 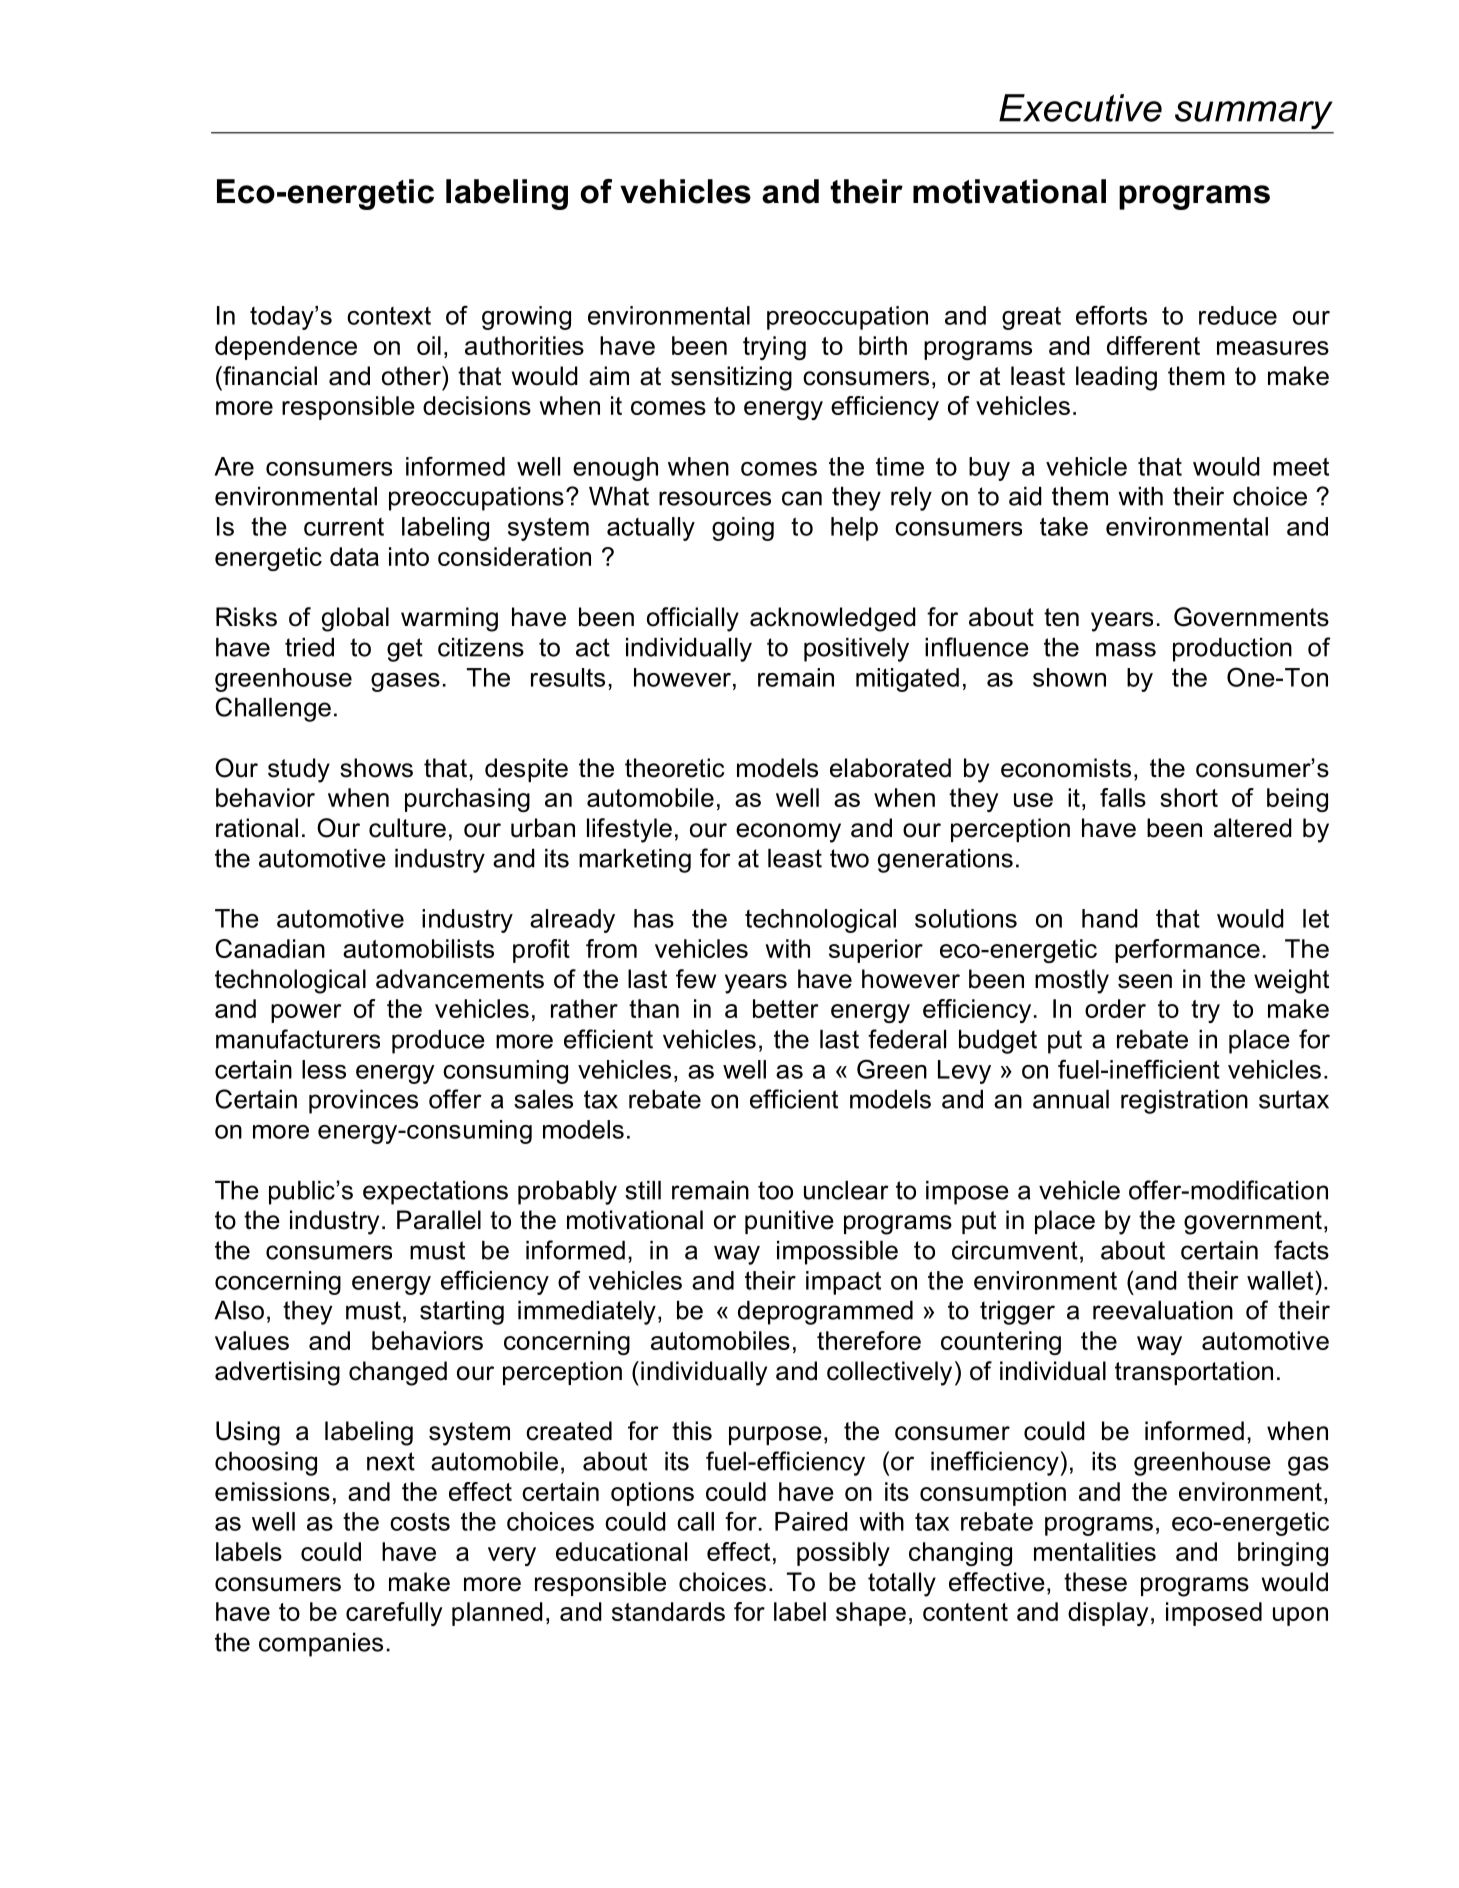 I want to click on punitive, so click(x=789, y=1222).
